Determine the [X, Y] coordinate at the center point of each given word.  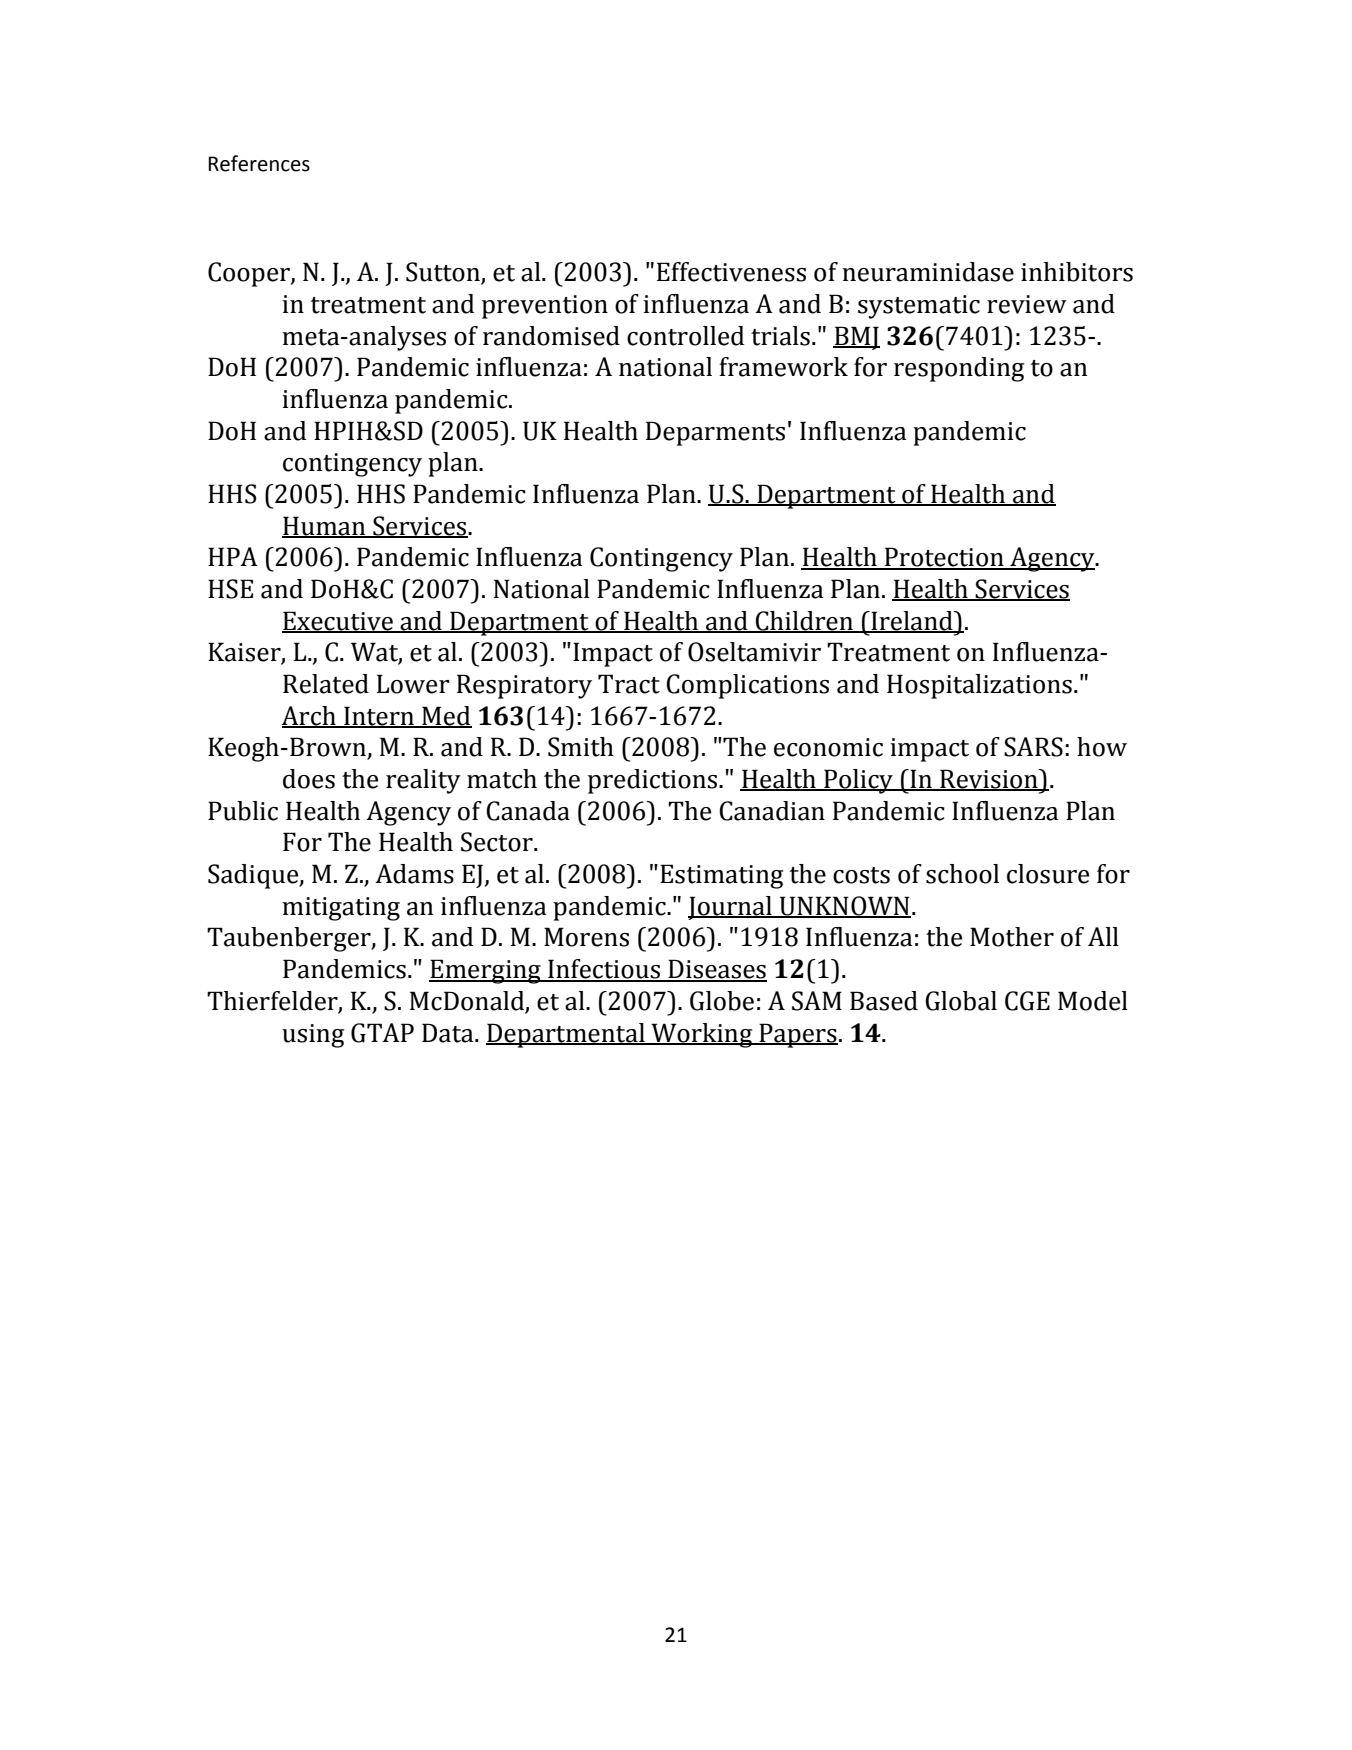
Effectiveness [731, 272]
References [259, 163]
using [313, 1036]
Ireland [912, 621]
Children [804, 621]
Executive [338, 621]
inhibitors [1077, 272]
